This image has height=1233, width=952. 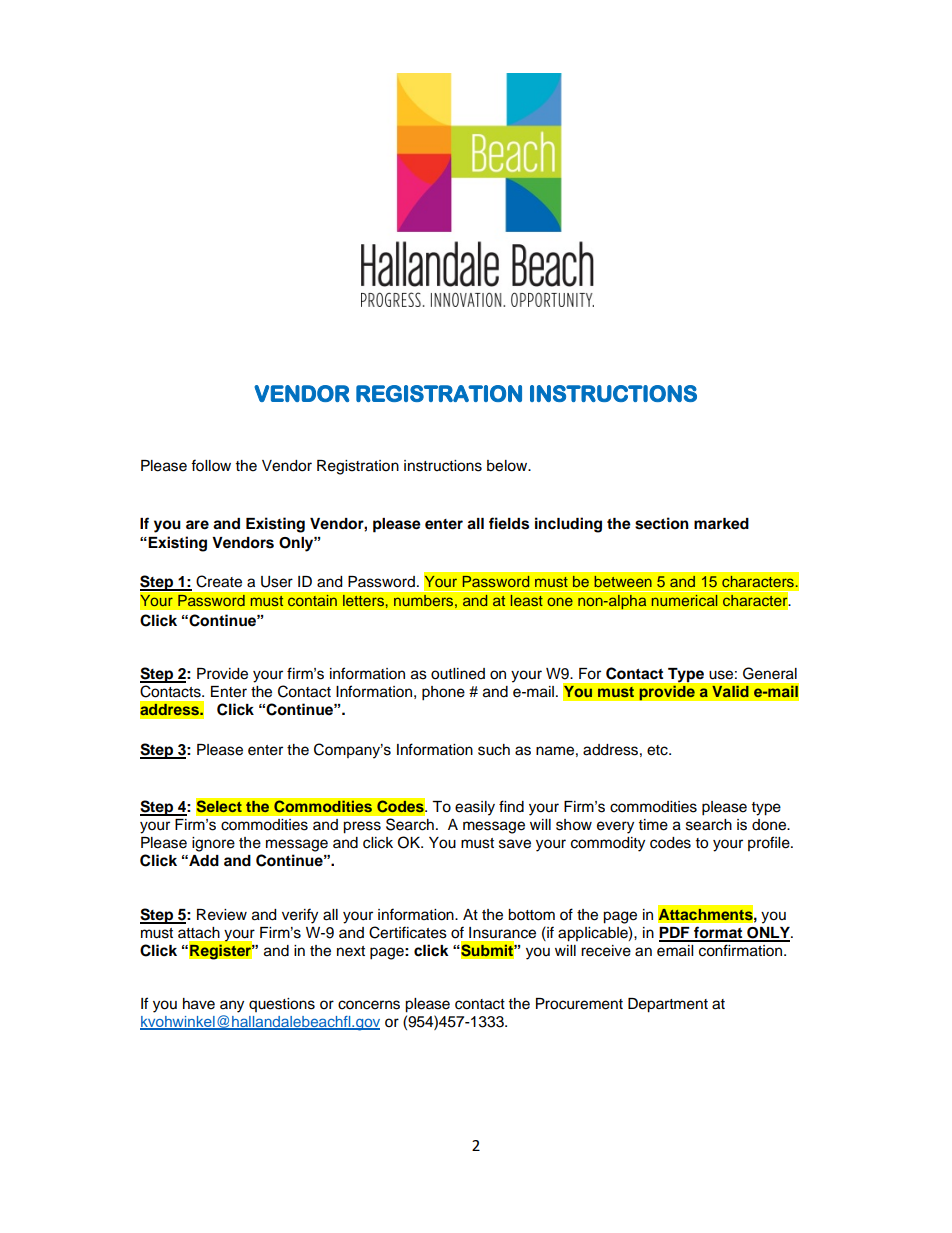 What do you see at coordinates (508, 466) in the image?
I see `below` at bounding box center [508, 466].
